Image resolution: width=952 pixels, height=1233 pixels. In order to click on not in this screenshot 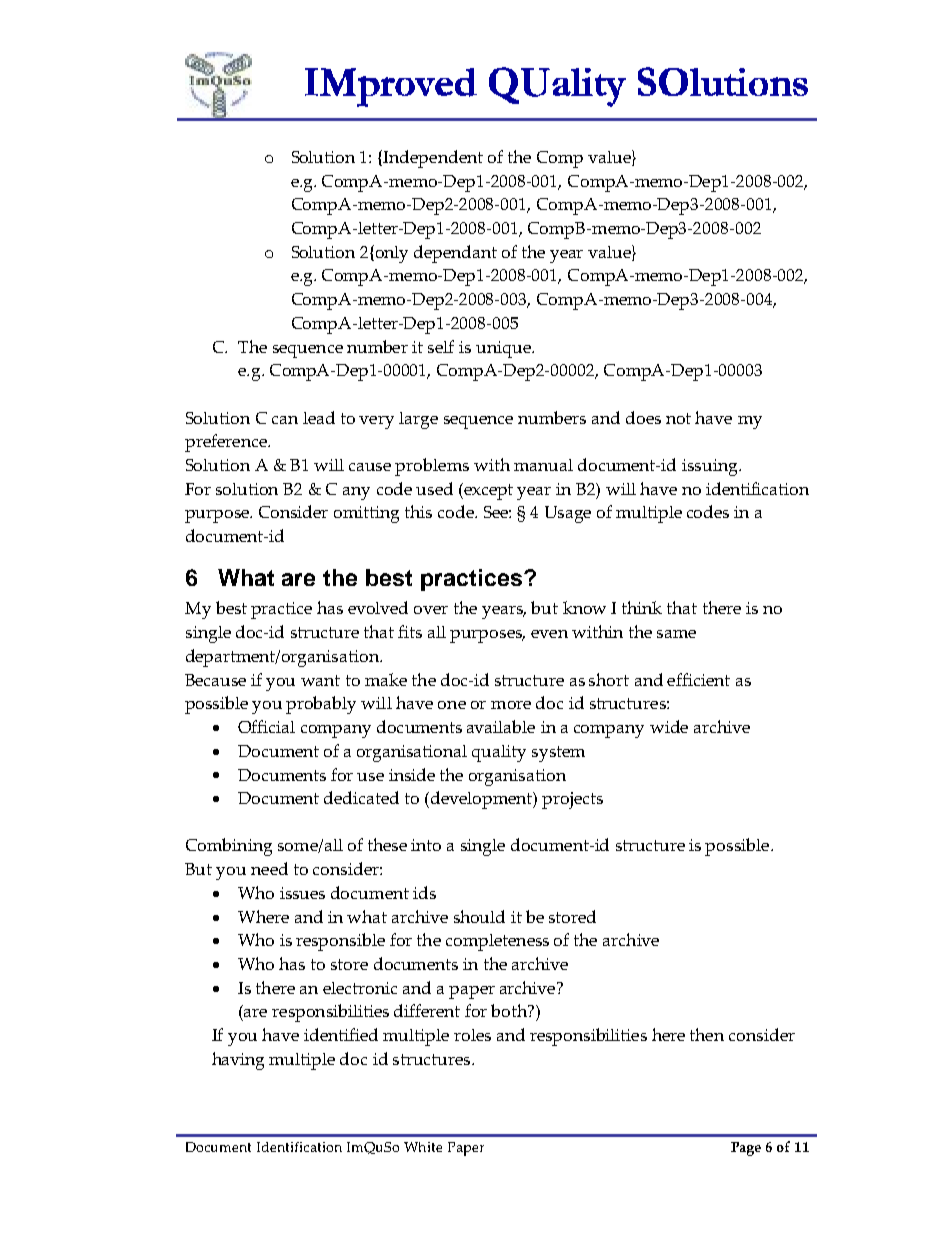, I will do `click(678, 418)`.
